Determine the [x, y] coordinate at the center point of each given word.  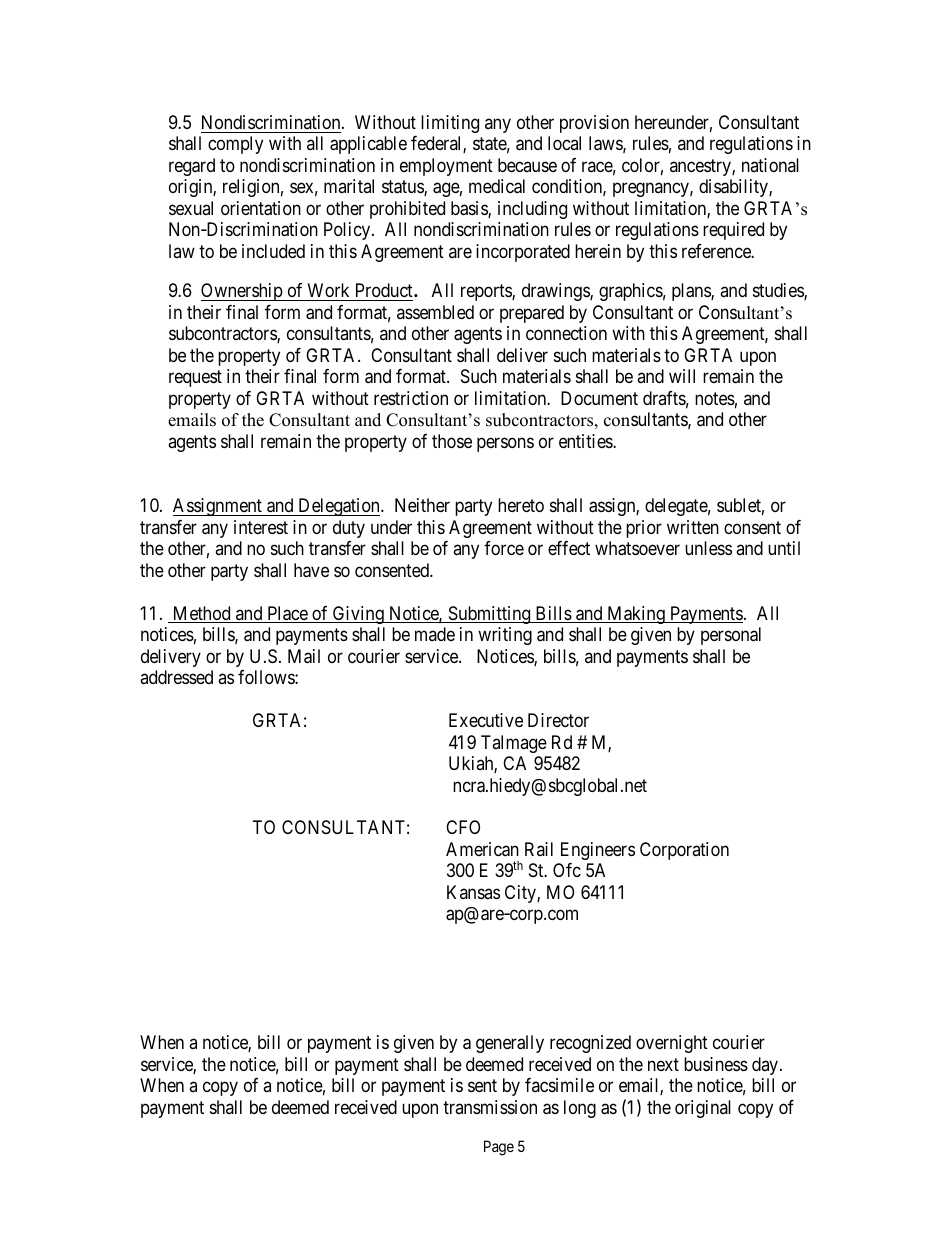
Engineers [598, 851]
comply [235, 145]
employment [446, 167]
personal [731, 636]
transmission [490, 1107]
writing [505, 636]
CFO [463, 827]
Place [287, 614]
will [682, 376]
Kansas [473, 892]
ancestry [701, 167]
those [452, 441]
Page [499, 1148]
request [195, 378]
